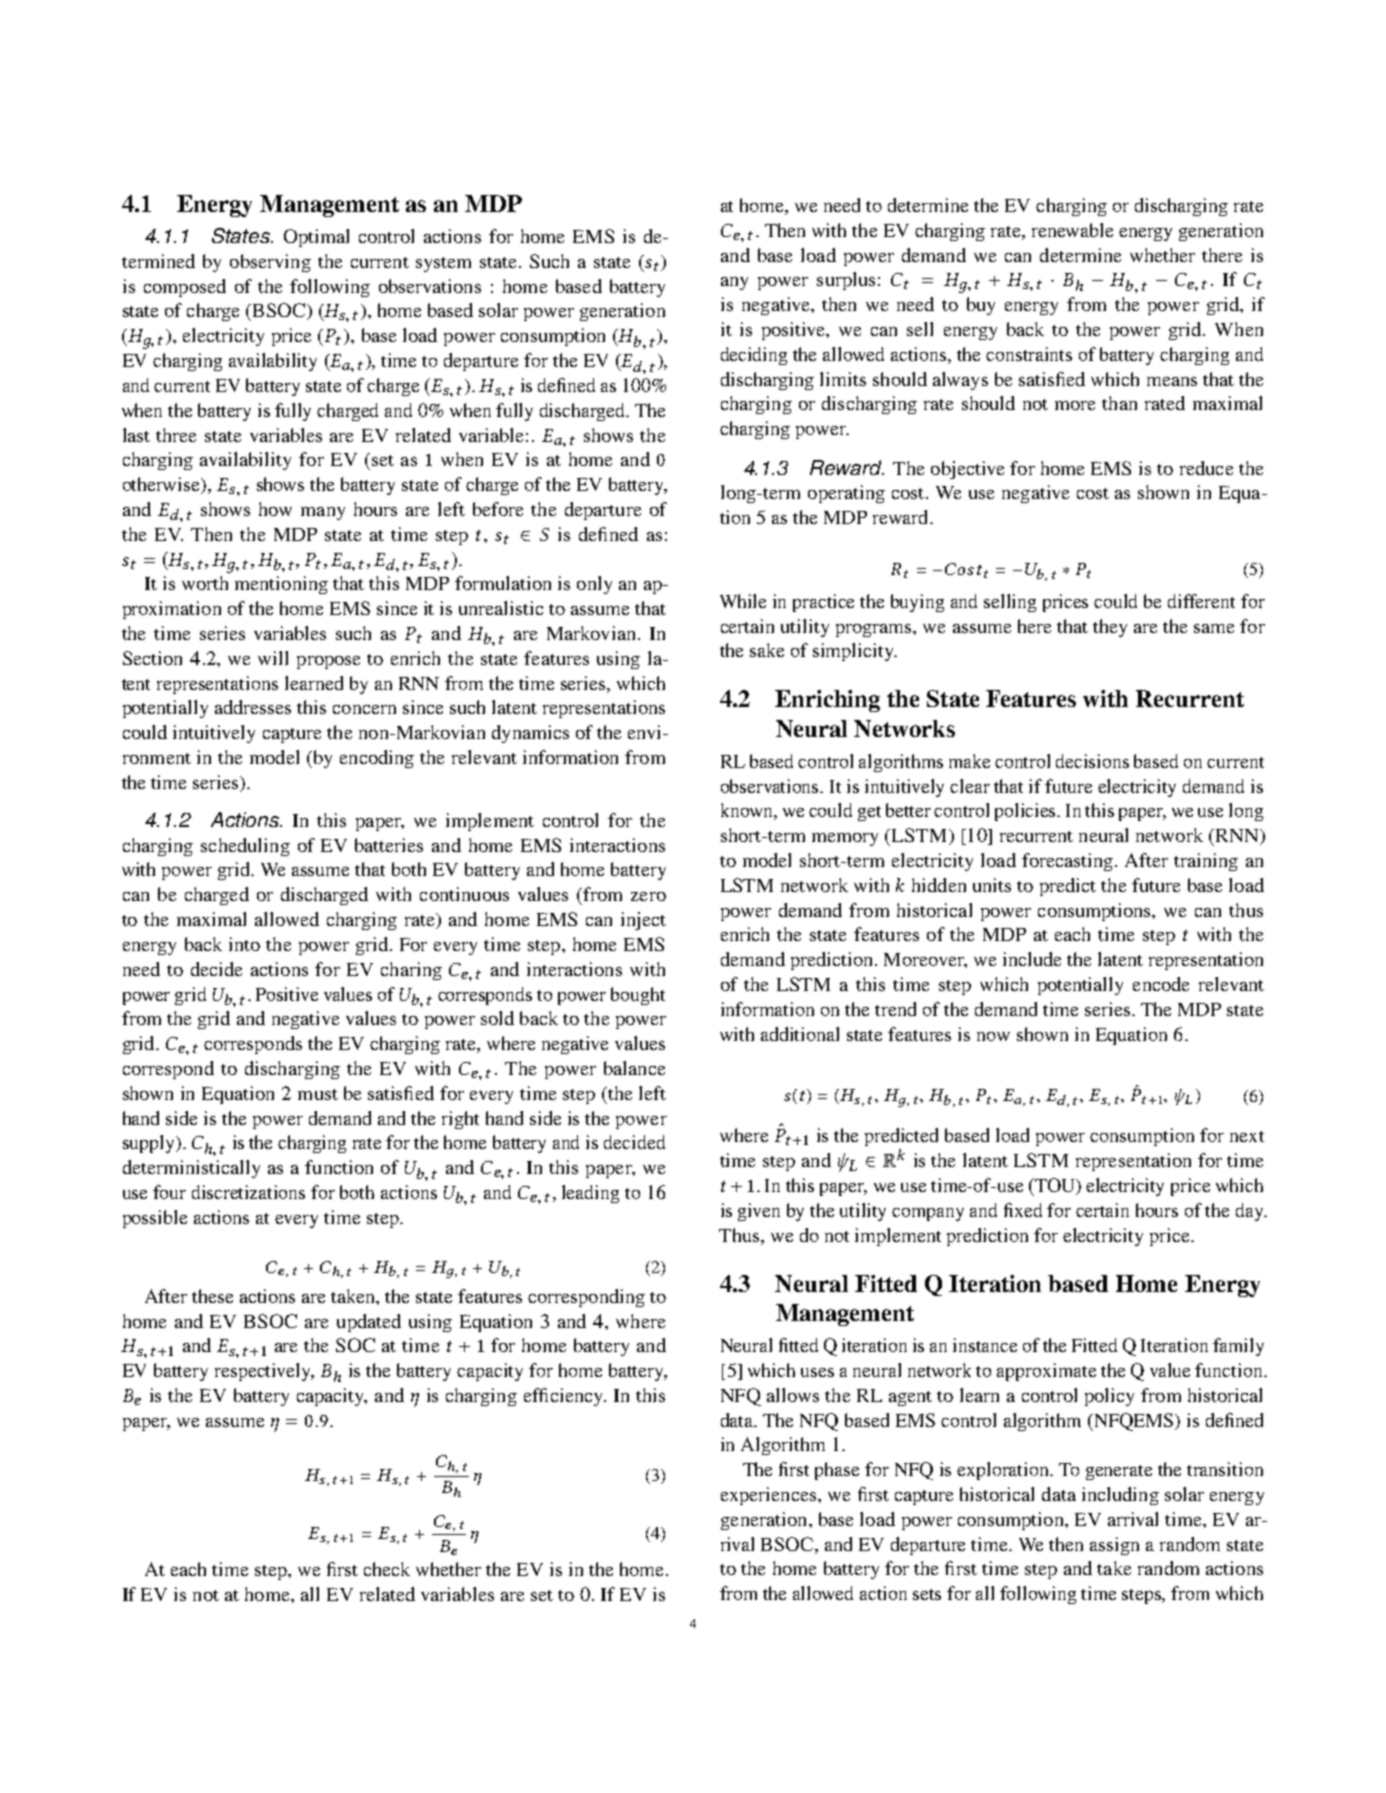 The image size is (1386, 1793). What do you see at coordinates (387, 1569) in the screenshot?
I see `check` at bounding box center [387, 1569].
